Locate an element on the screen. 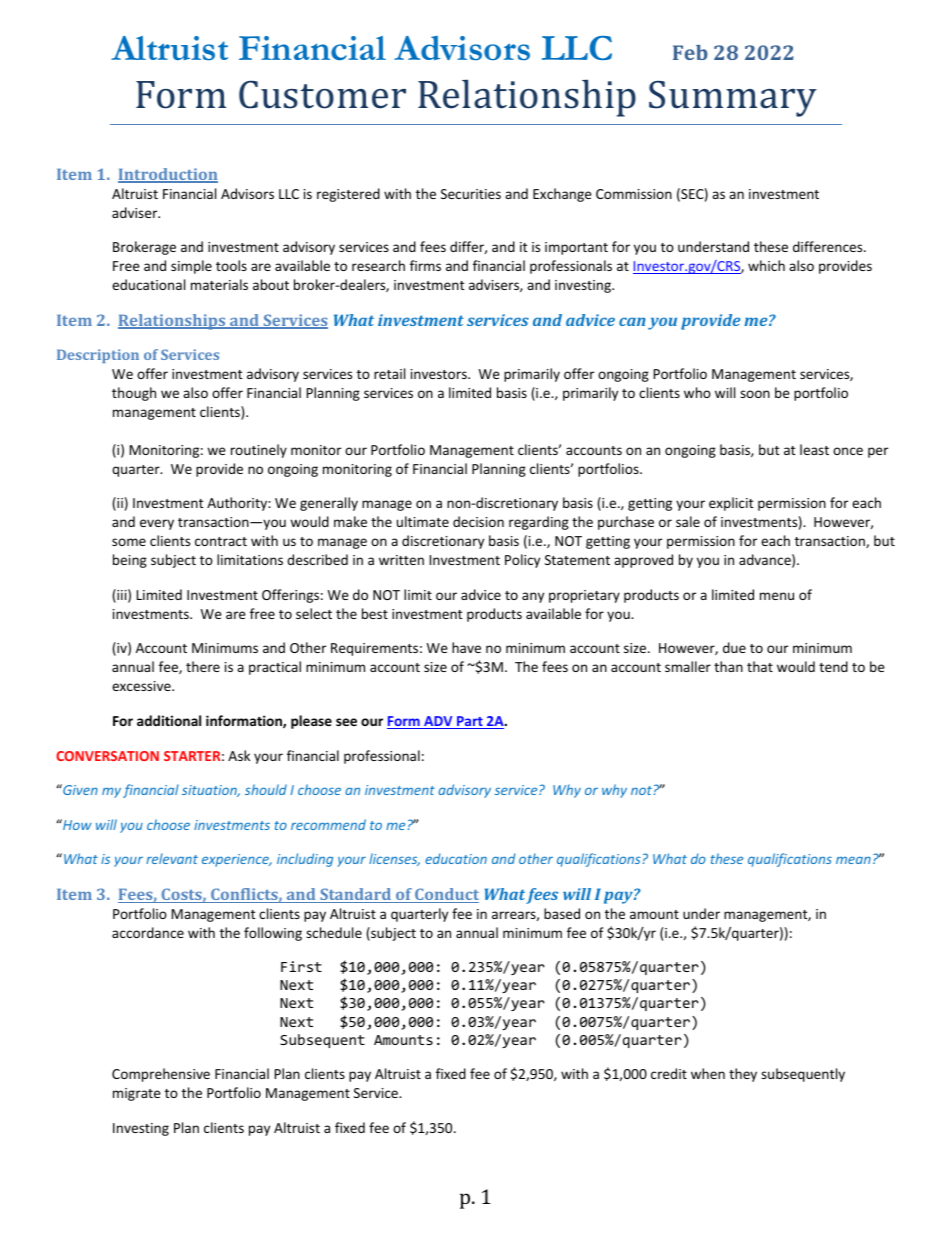 Image resolution: width=952 pixels, height=1233 pixels. being is located at coordinates (130, 561).
